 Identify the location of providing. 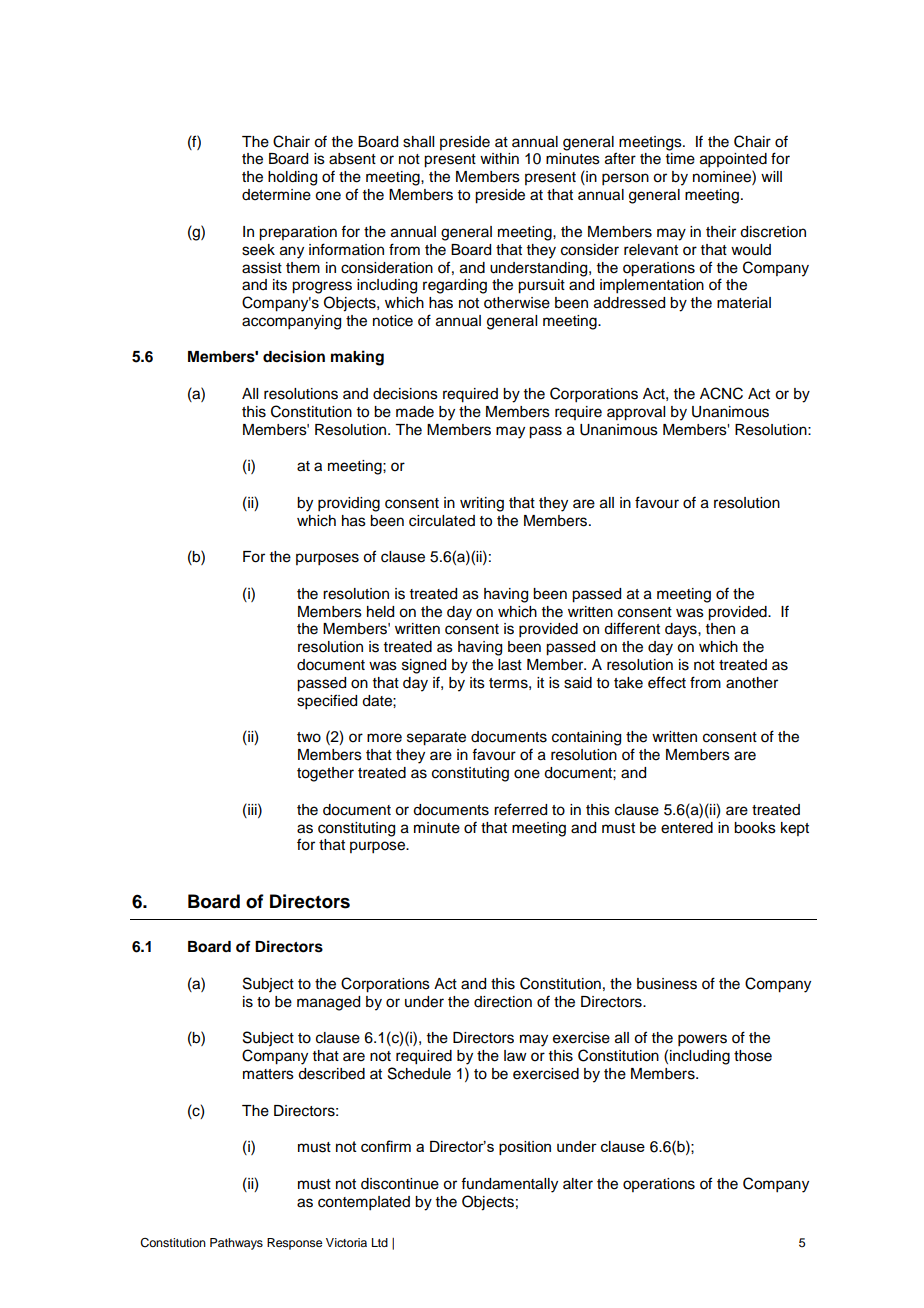
(349, 504).
